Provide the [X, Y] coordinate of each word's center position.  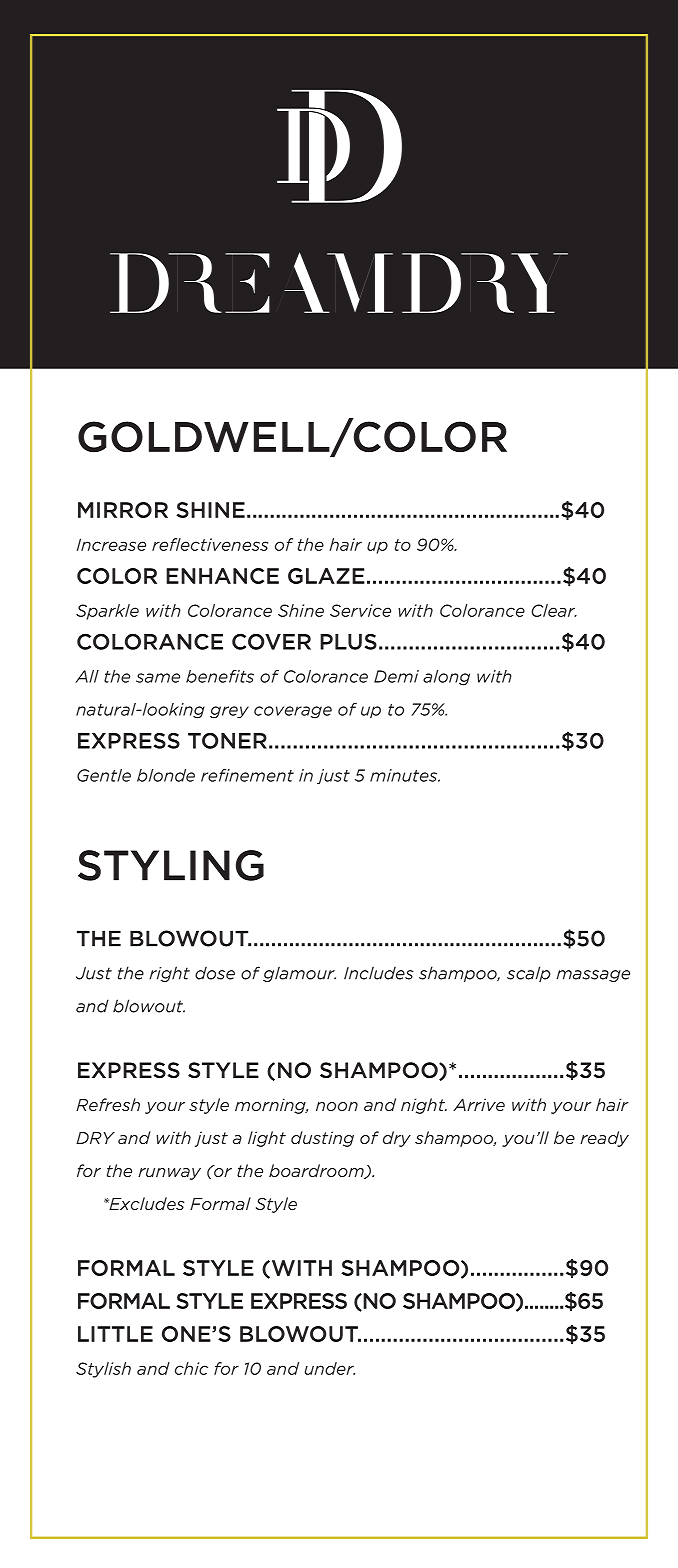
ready [604, 1139]
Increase [111, 544]
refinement [247, 775]
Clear [554, 610]
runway [169, 1174]
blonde [166, 775]
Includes [379, 973]
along [446, 678]
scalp [528, 974]
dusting [322, 1139]
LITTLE [115, 1334]
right [169, 974]
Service [360, 610]
